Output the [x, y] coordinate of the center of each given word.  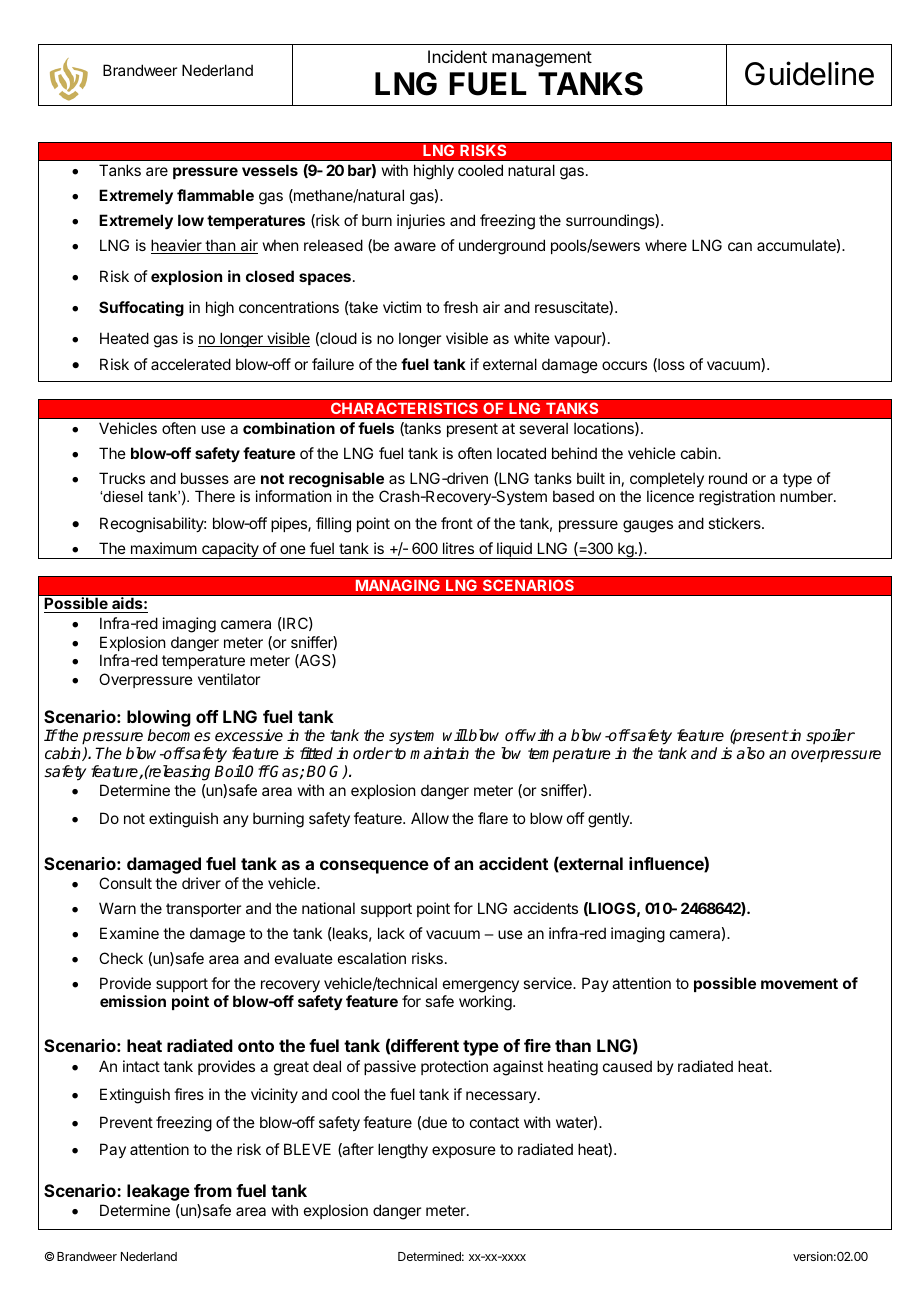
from [213, 1190]
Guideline [809, 73]
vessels [270, 170]
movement [799, 983]
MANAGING [397, 585]
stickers [735, 523]
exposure [464, 1152]
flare [493, 818]
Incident [457, 56]
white [532, 338]
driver [201, 883]
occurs [624, 365]
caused [627, 1066]
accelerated [191, 364]
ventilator [229, 679]
